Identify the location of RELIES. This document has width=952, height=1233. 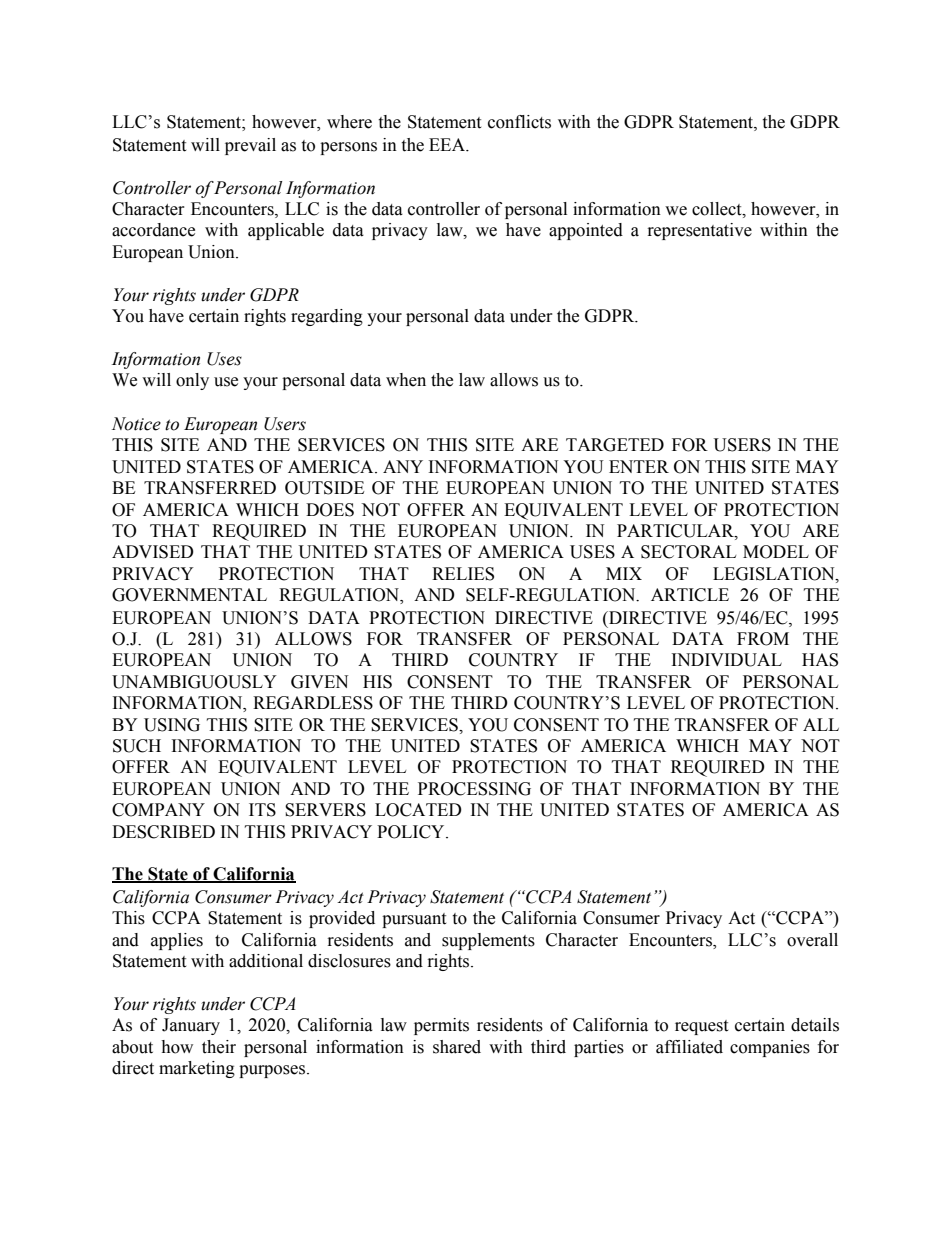
(463, 574).
